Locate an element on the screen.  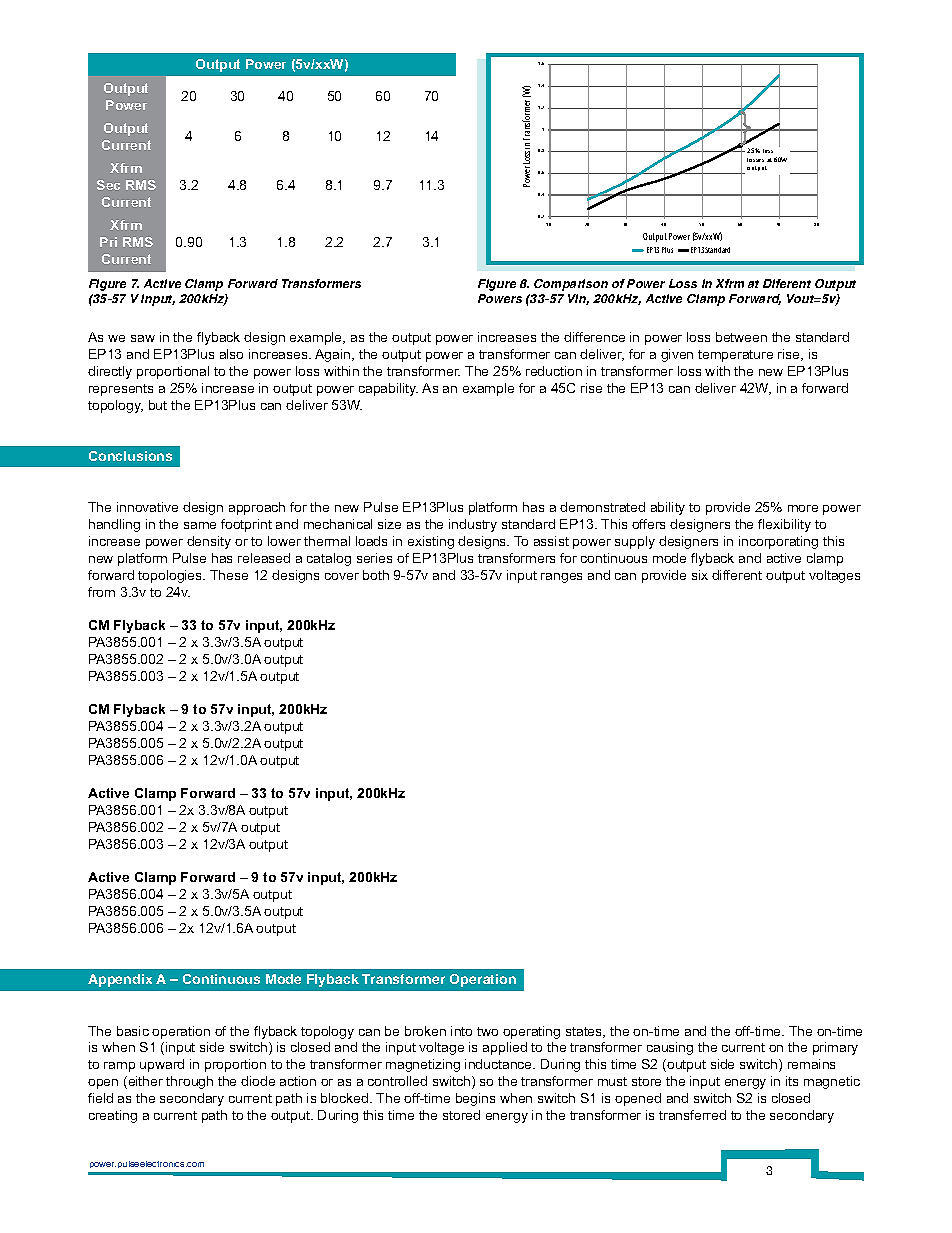
but is located at coordinates (158, 405).
